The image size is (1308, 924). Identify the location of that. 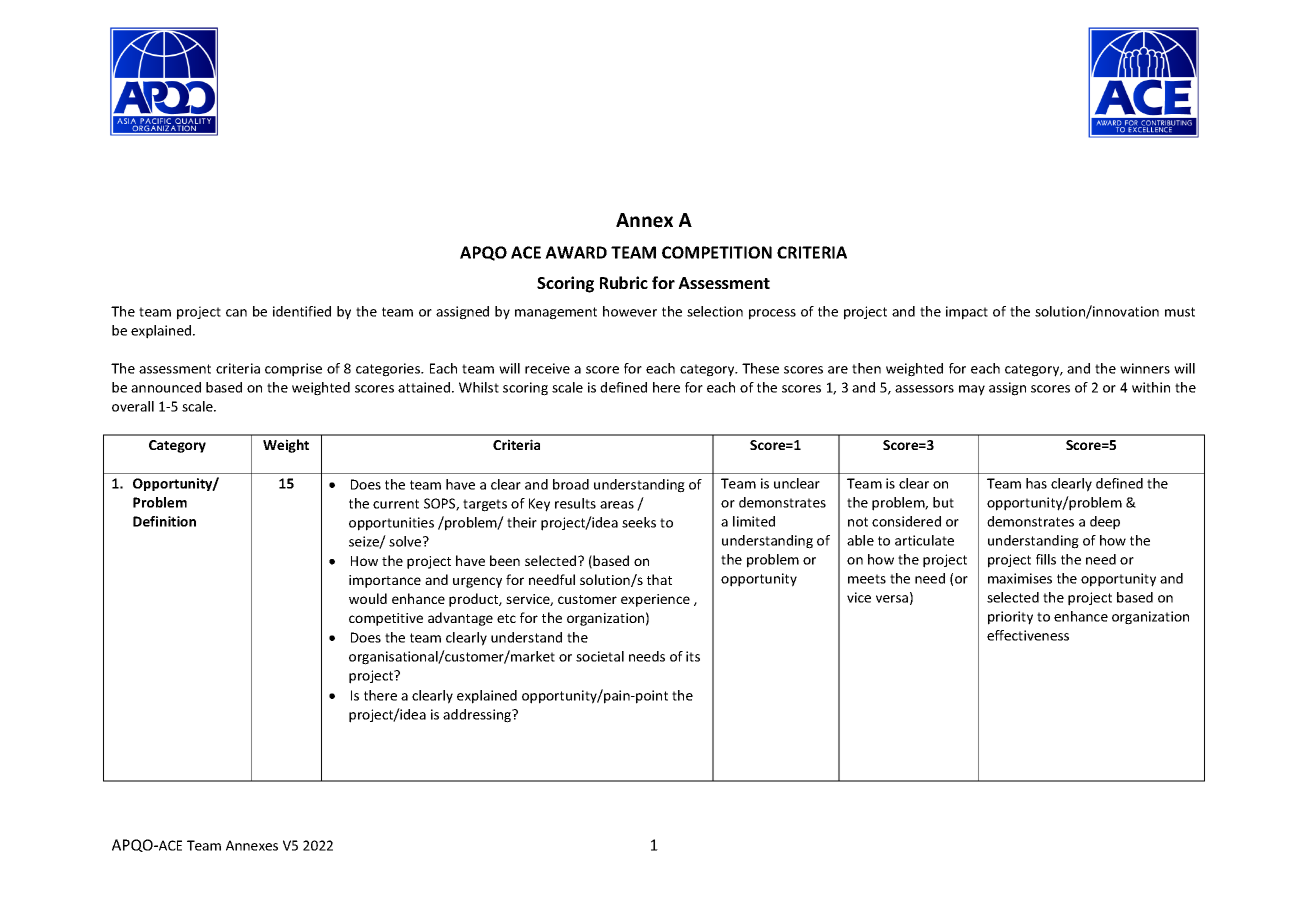
(659, 579).
